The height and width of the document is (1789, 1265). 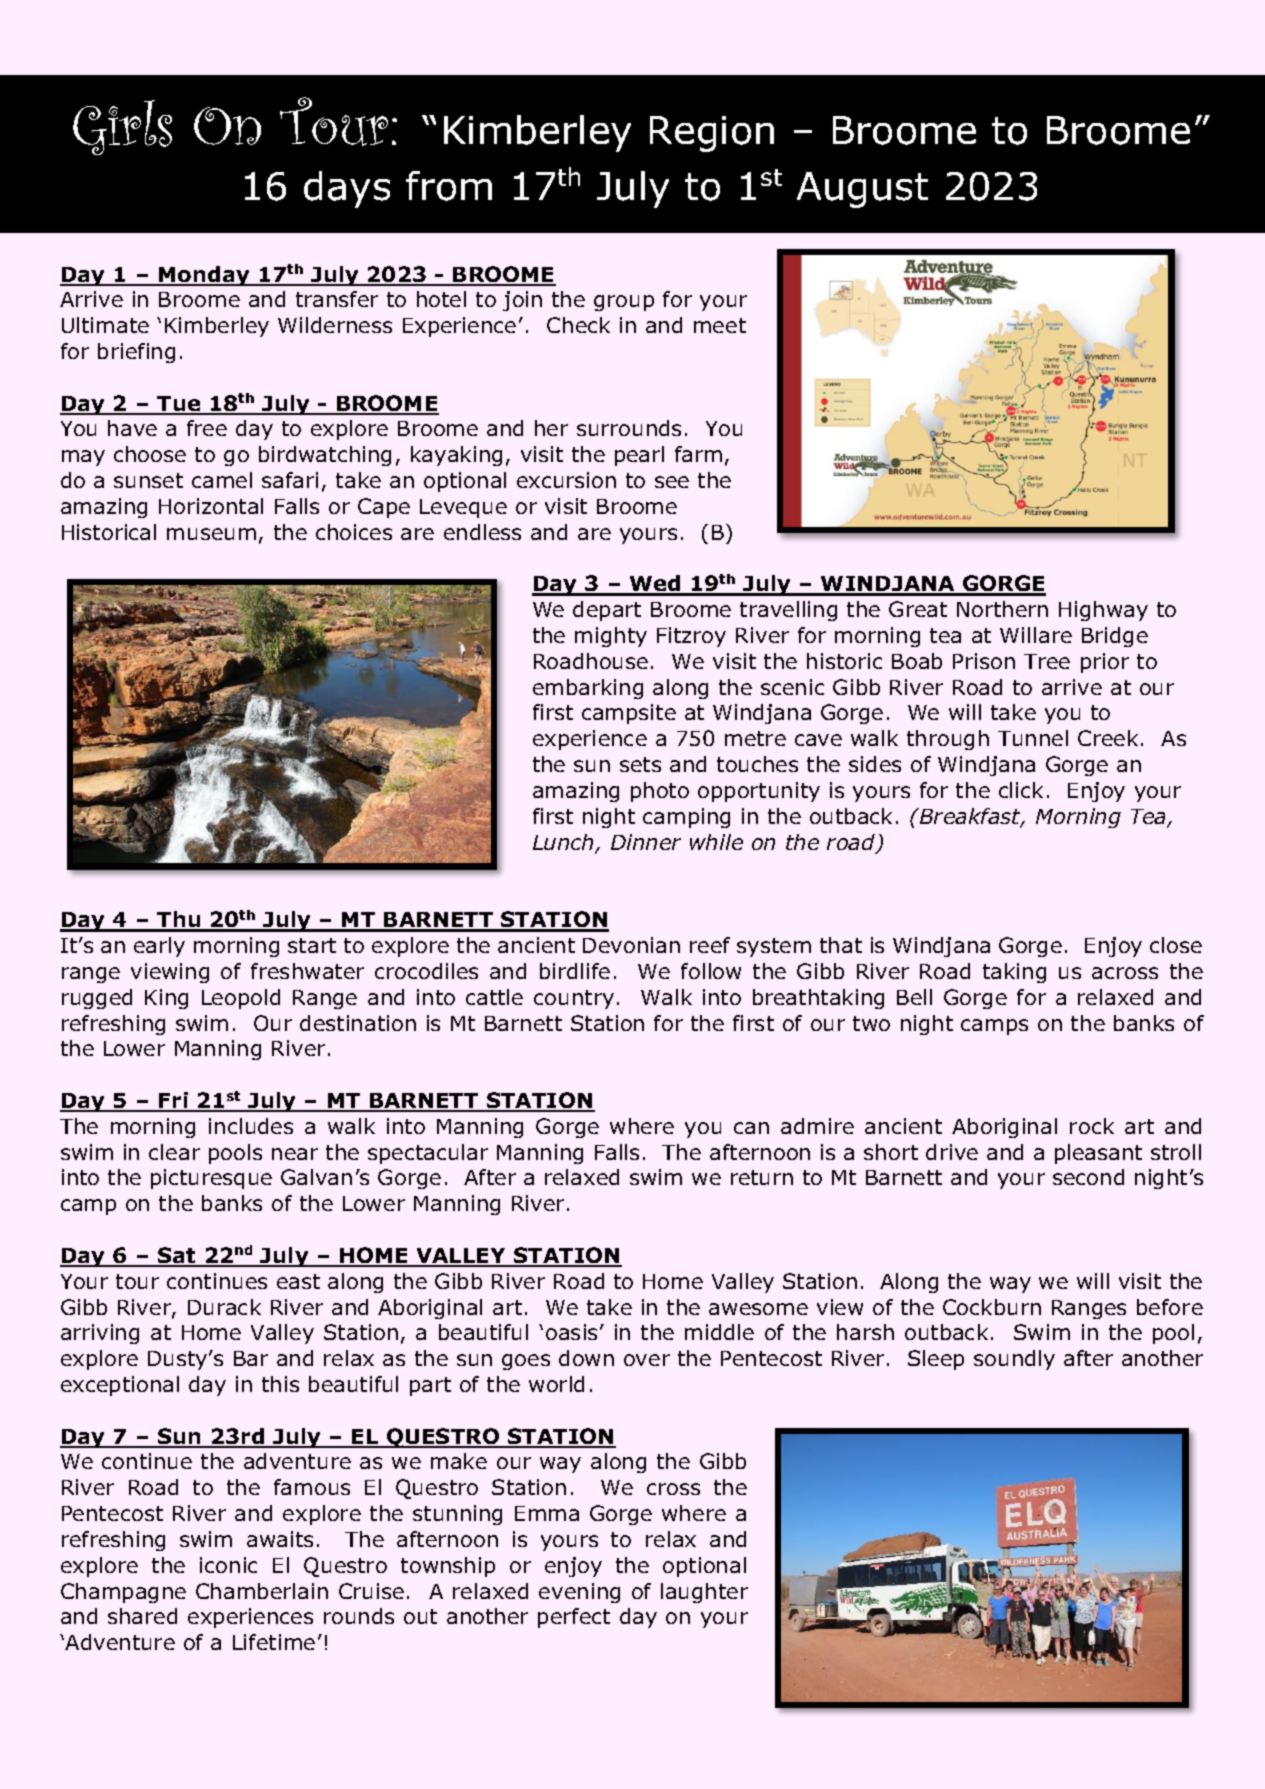 What do you see at coordinates (1088, 1177) in the document?
I see `second` at bounding box center [1088, 1177].
